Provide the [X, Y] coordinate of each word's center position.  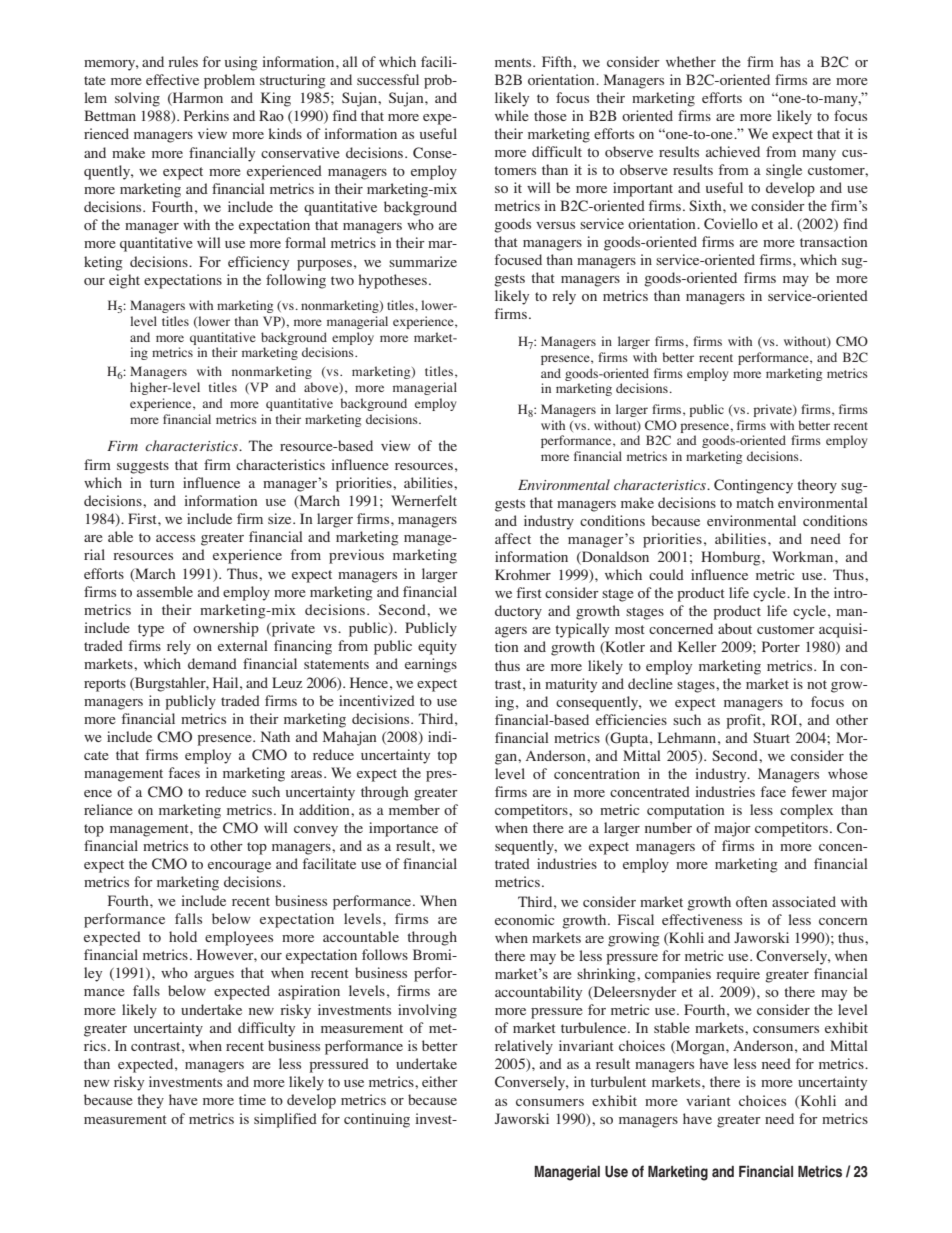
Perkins [206, 115]
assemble [165, 591]
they [150, 1101]
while [512, 115]
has [790, 61]
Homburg [732, 558]
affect [513, 538]
